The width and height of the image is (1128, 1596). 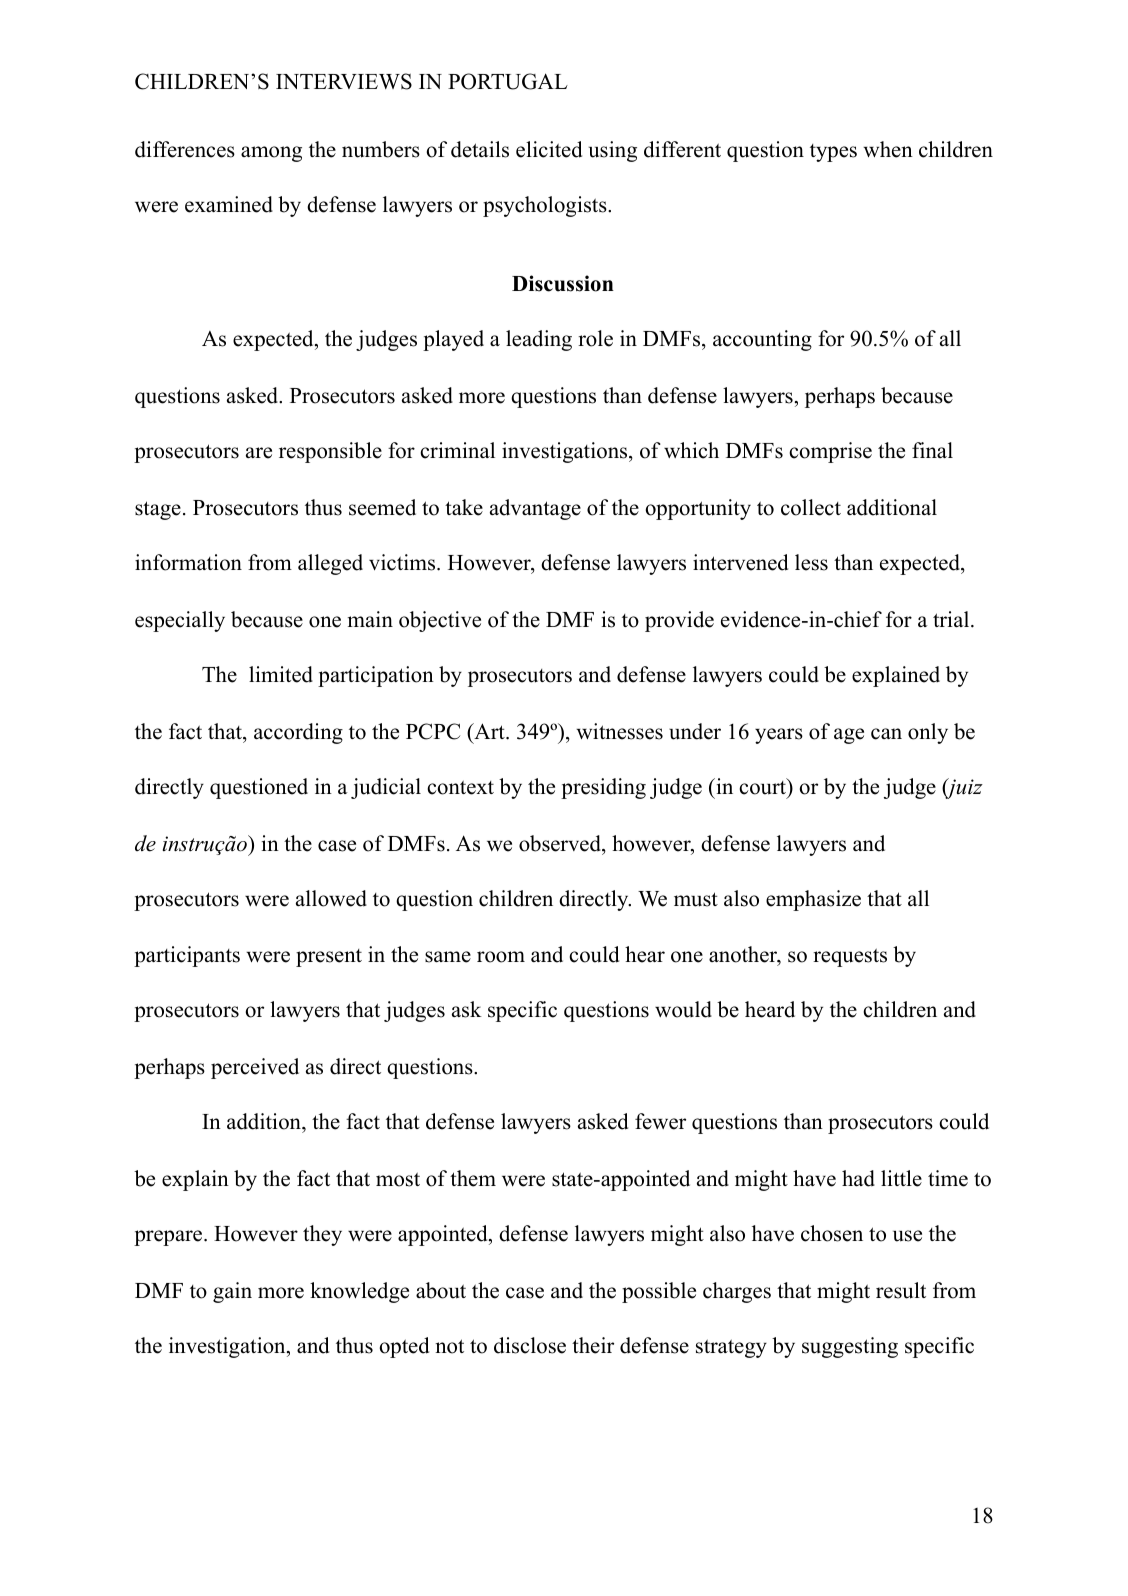 I want to click on types, so click(x=833, y=153).
